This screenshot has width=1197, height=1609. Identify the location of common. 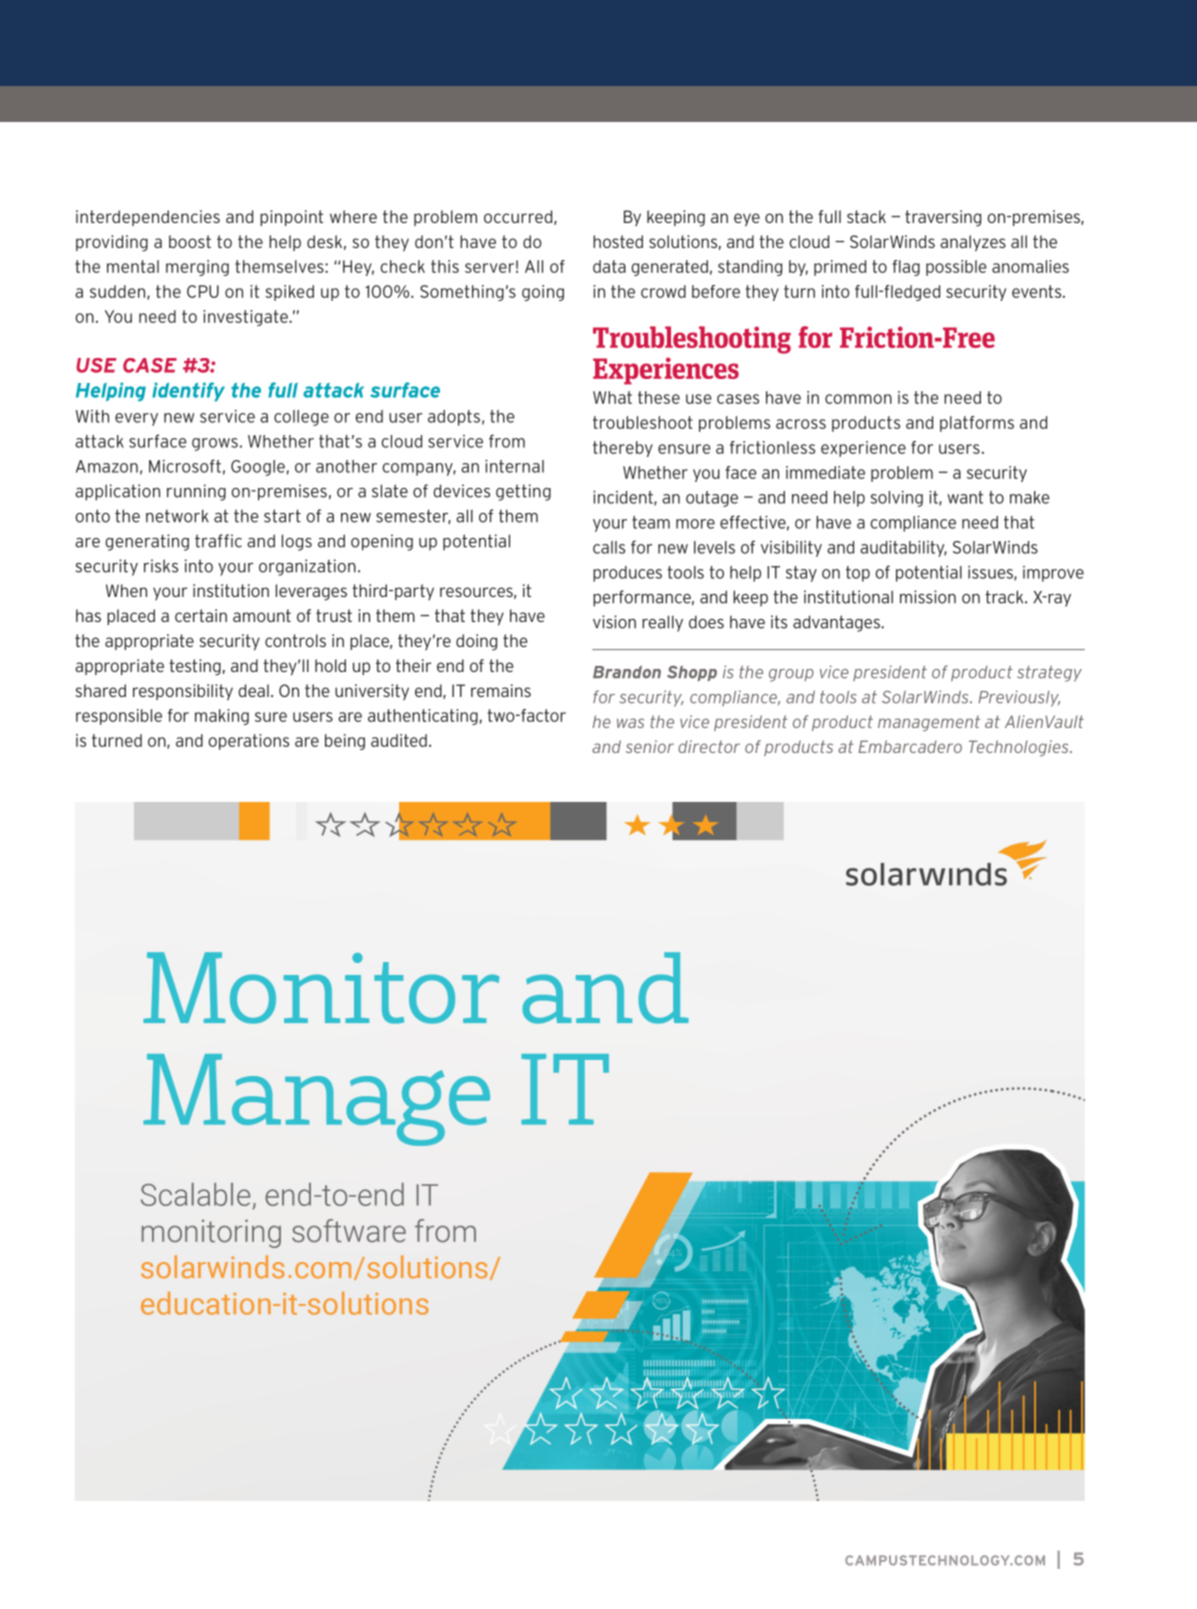
(858, 399).
